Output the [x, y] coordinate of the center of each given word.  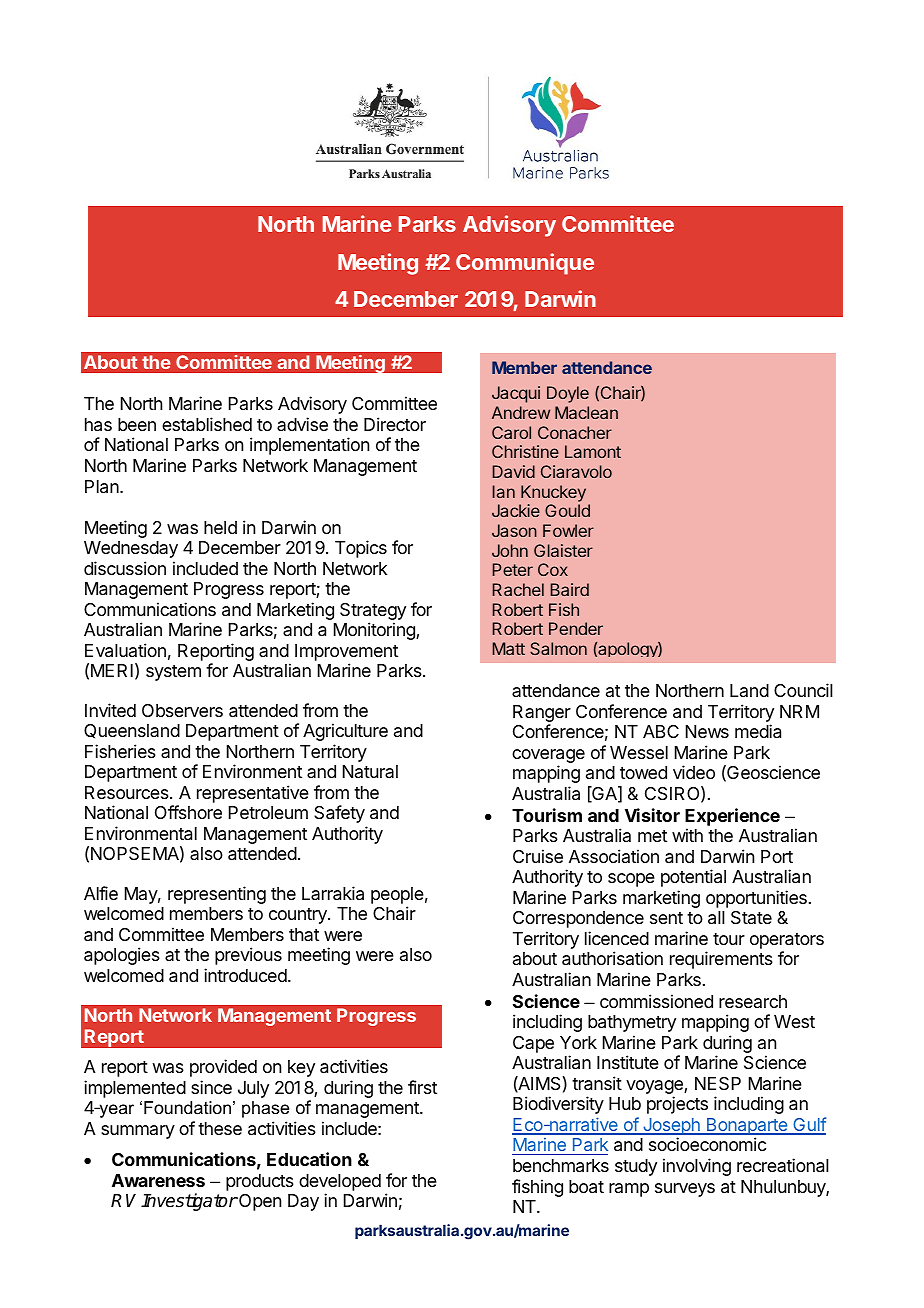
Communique [525, 264]
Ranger [542, 713]
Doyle [568, 394]
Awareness [158, 1180]
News [707, 731]
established [207, 424]
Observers [182, 710]
